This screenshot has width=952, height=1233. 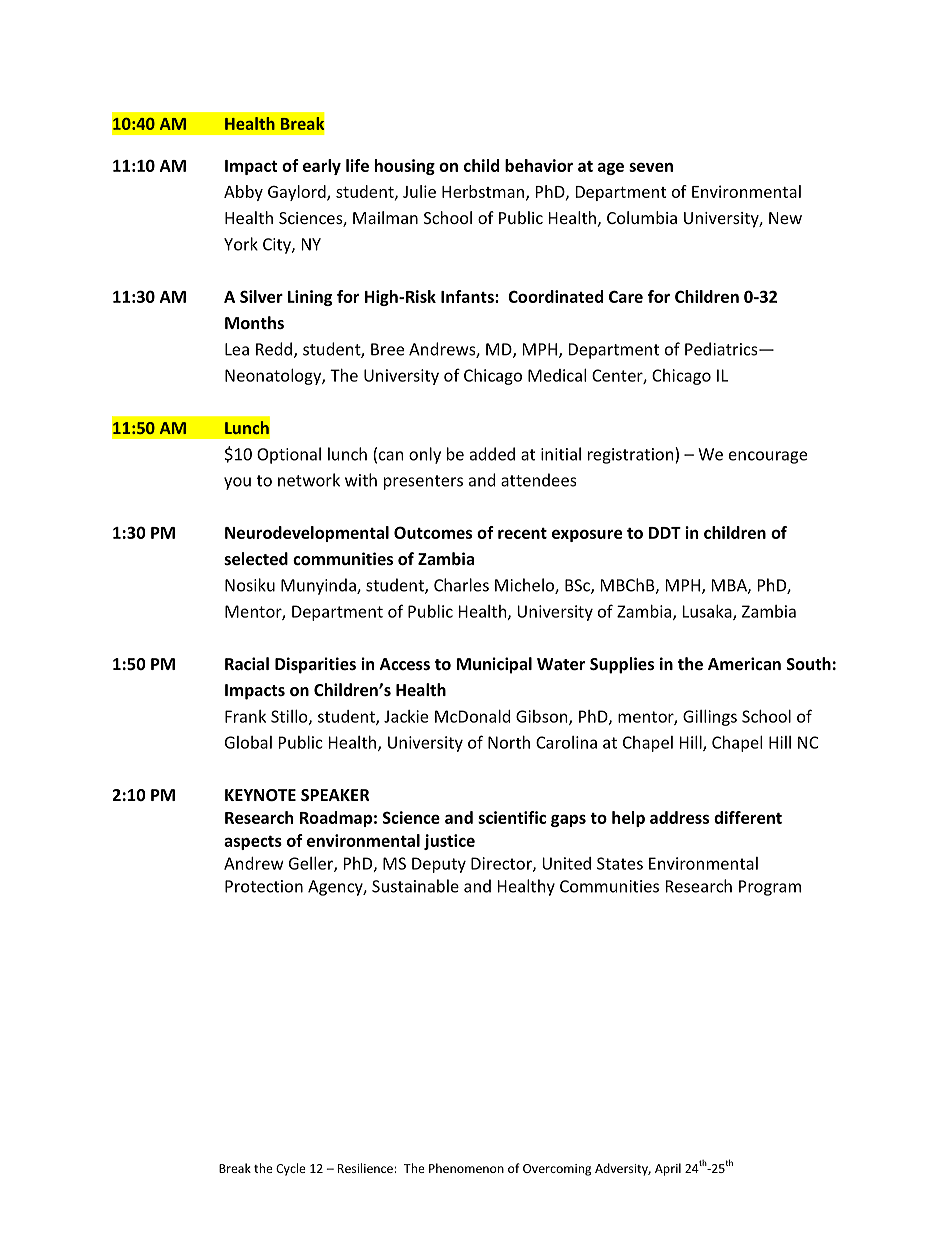 I want to click on Cycle, so click(x=291, y=1169).
